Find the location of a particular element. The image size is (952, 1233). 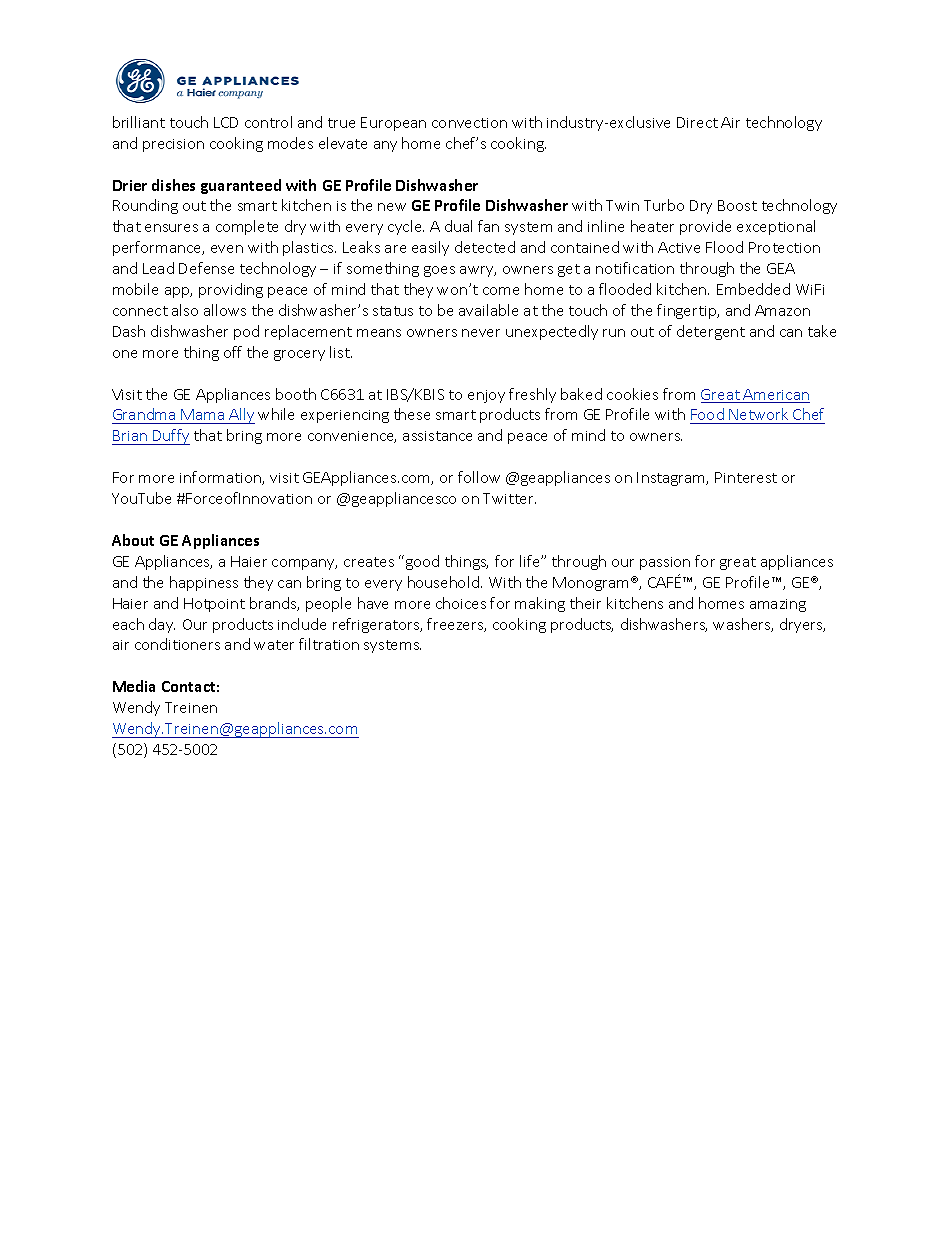

Amazon is located at coordinates (782, 310).
